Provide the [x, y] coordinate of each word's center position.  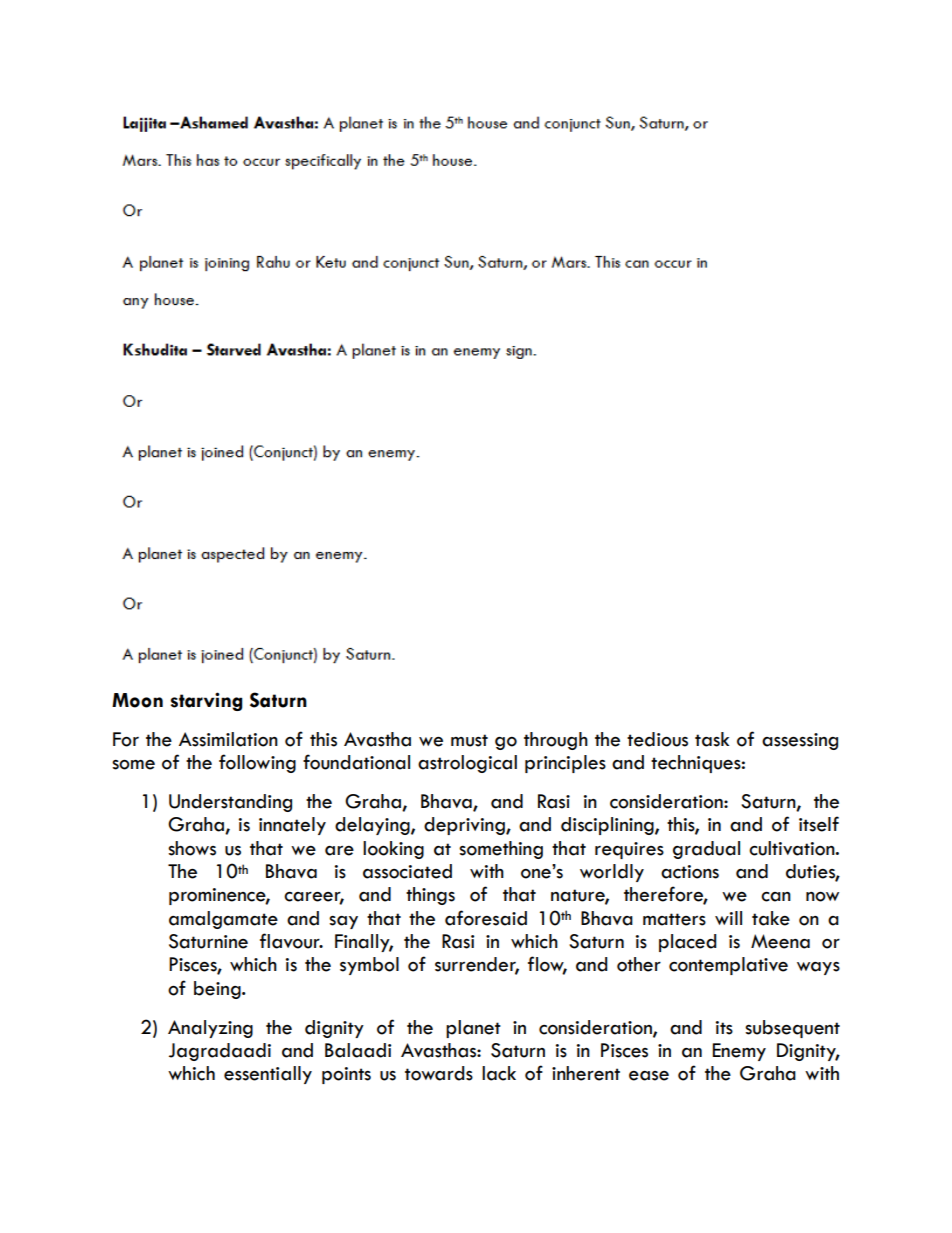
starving [207, 701]
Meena [780, 941]
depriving [465, 826]
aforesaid [486, 918]
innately [292, 826]
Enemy [739, 1052]
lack [499, 1073]
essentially [268, 1075]
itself [819, 824]
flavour [291, 941]
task [712, 739]
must [469, 740]
